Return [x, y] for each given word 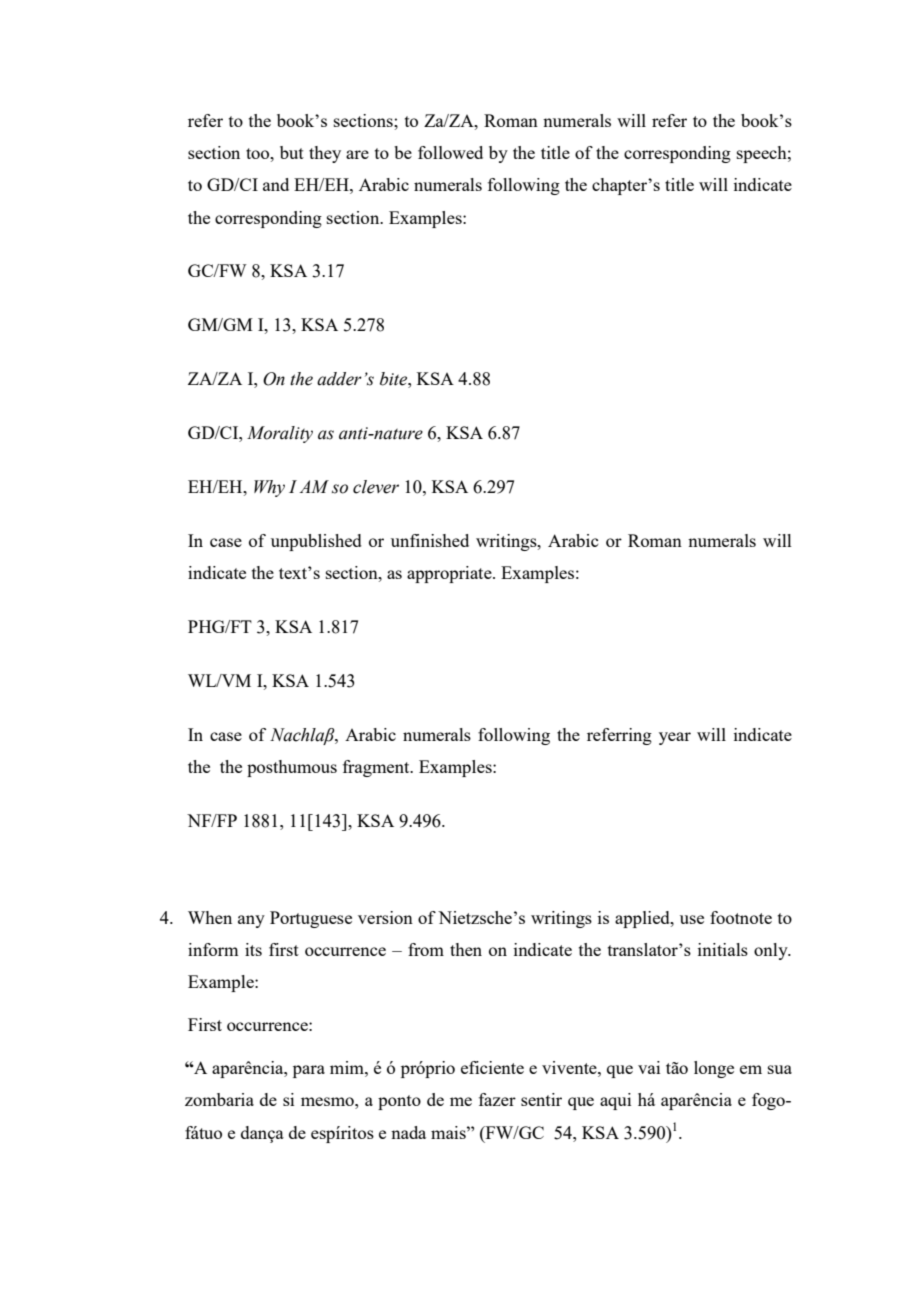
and [276, 184]
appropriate [450, 574]
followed [450, 152]
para [309, 1071]
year [675, 738]
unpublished [316, 542]
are [357, 154]
